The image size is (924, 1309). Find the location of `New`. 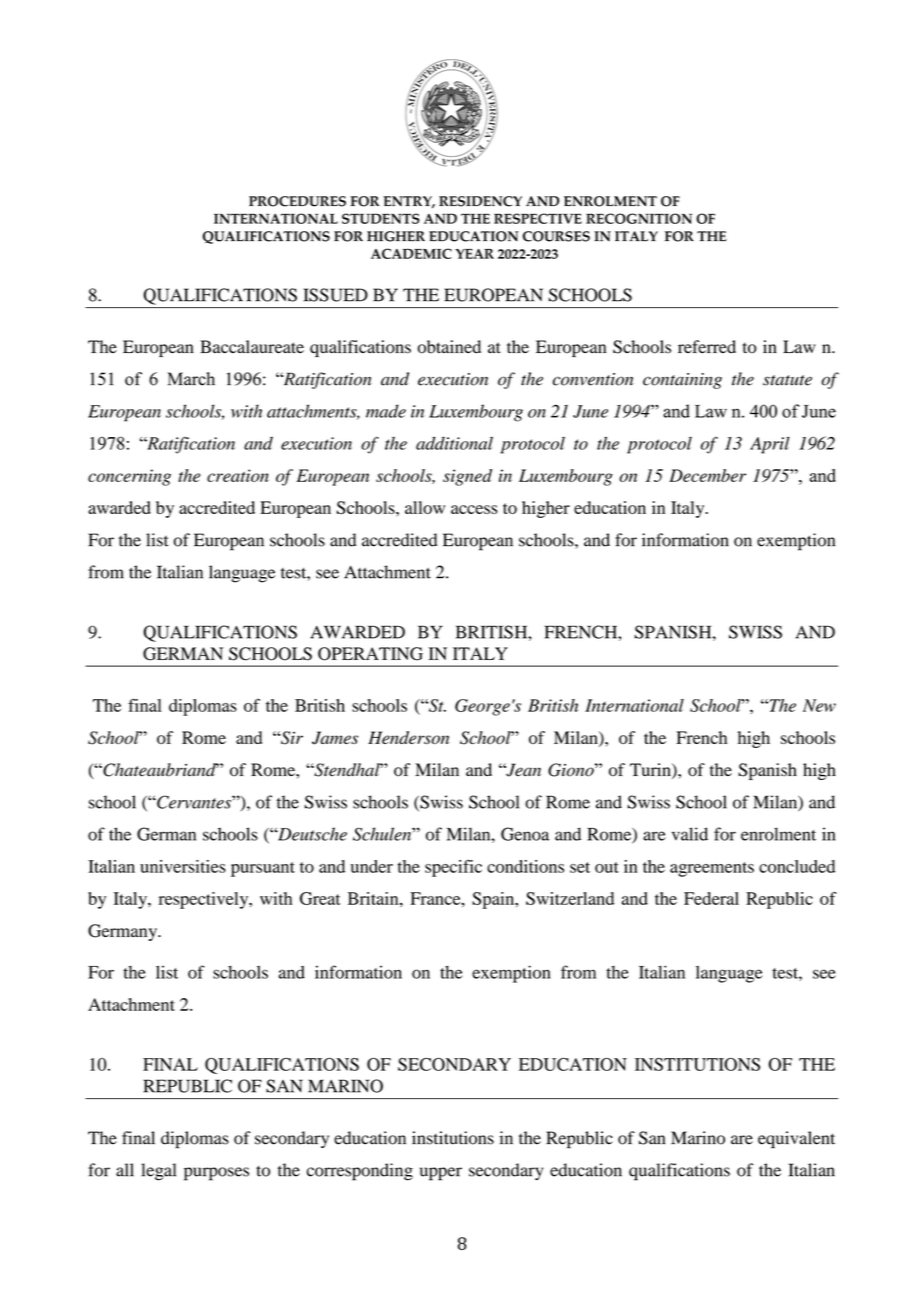

New is located at coordinates (819, 705).
